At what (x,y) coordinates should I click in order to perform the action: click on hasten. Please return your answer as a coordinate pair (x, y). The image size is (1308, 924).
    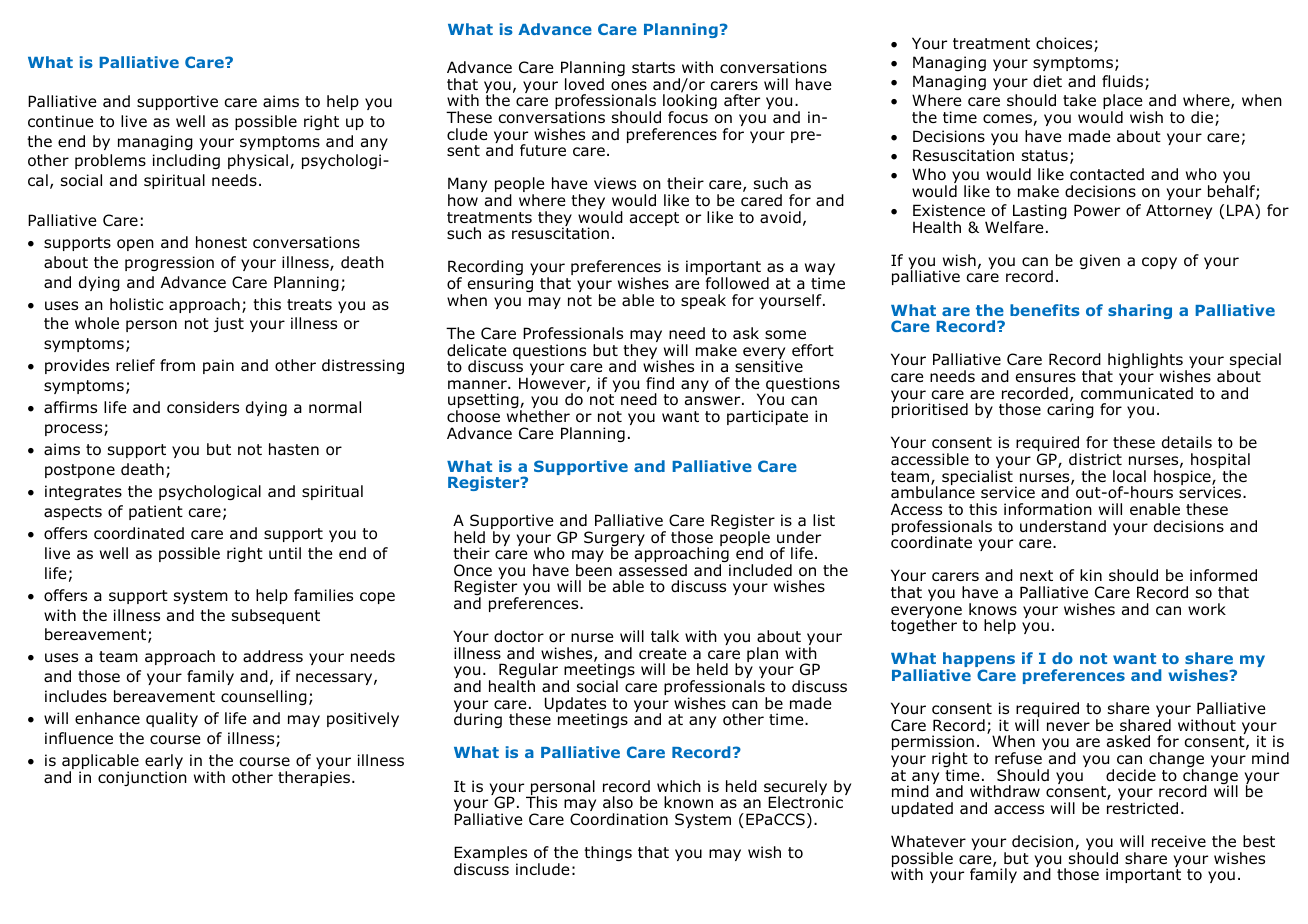
    Looking at the image, I should click on (294, 449).
